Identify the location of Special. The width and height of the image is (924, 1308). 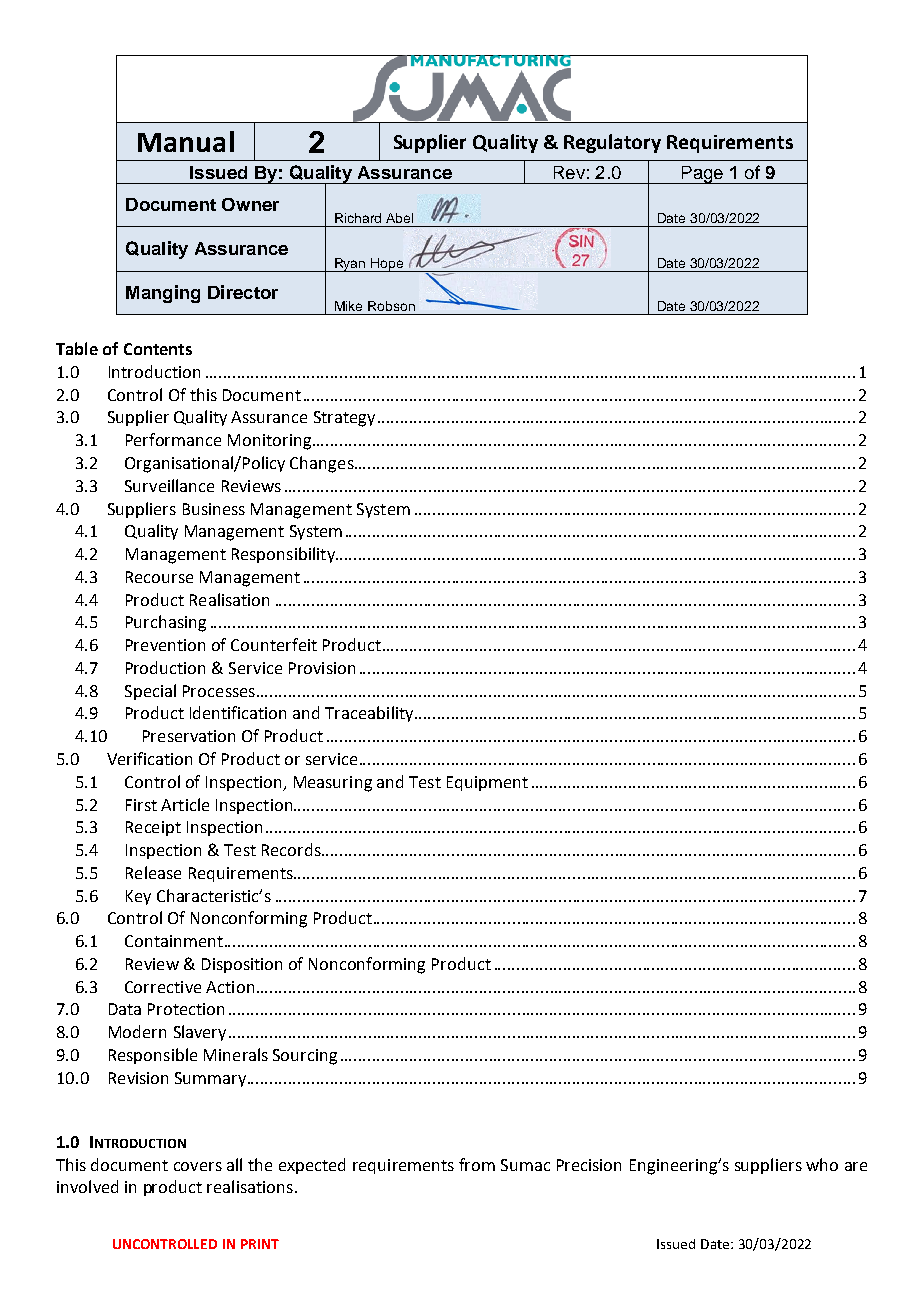
(150, 692).
